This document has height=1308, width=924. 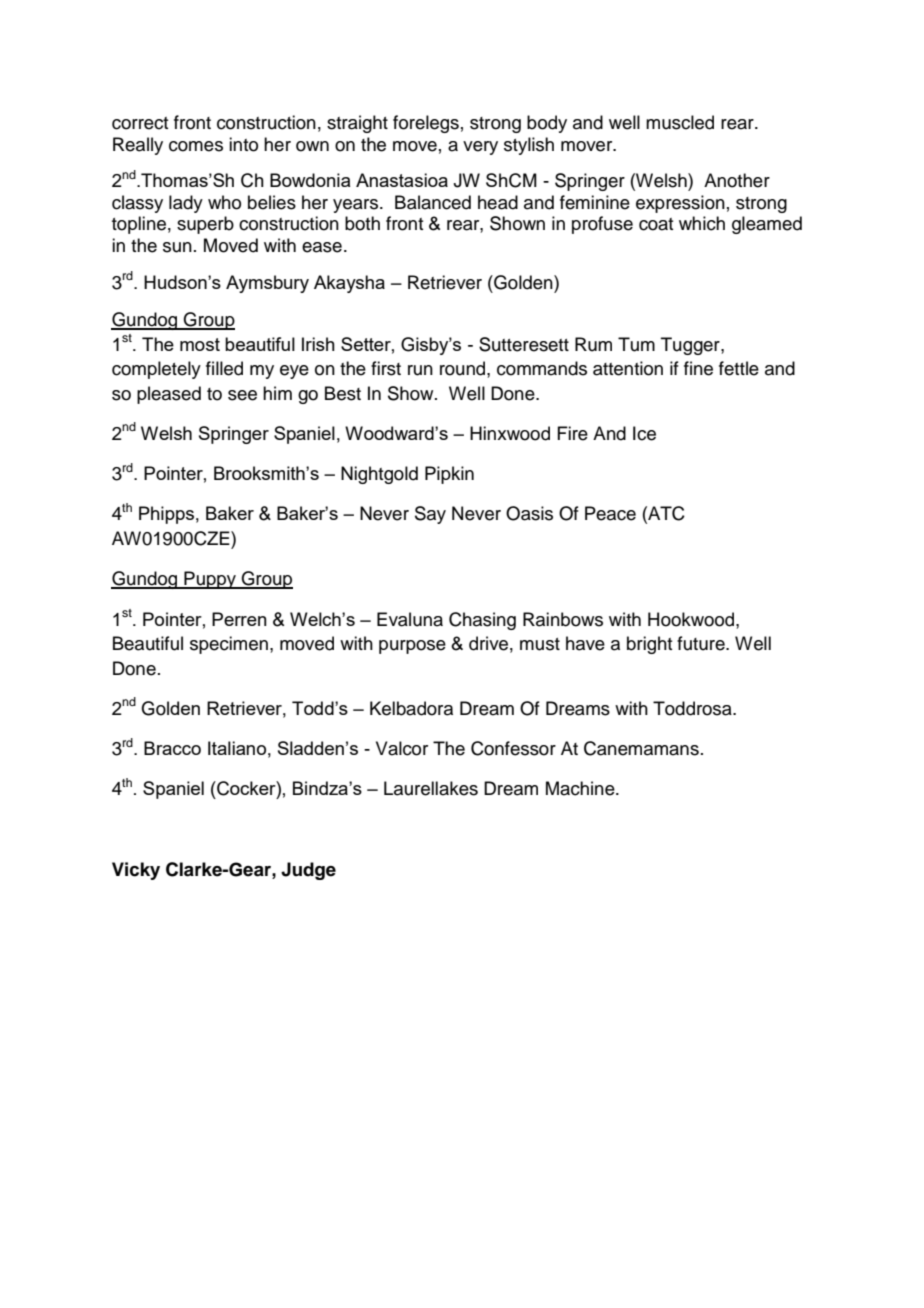 I want to click on specimen, so click(x=229, y=645).
